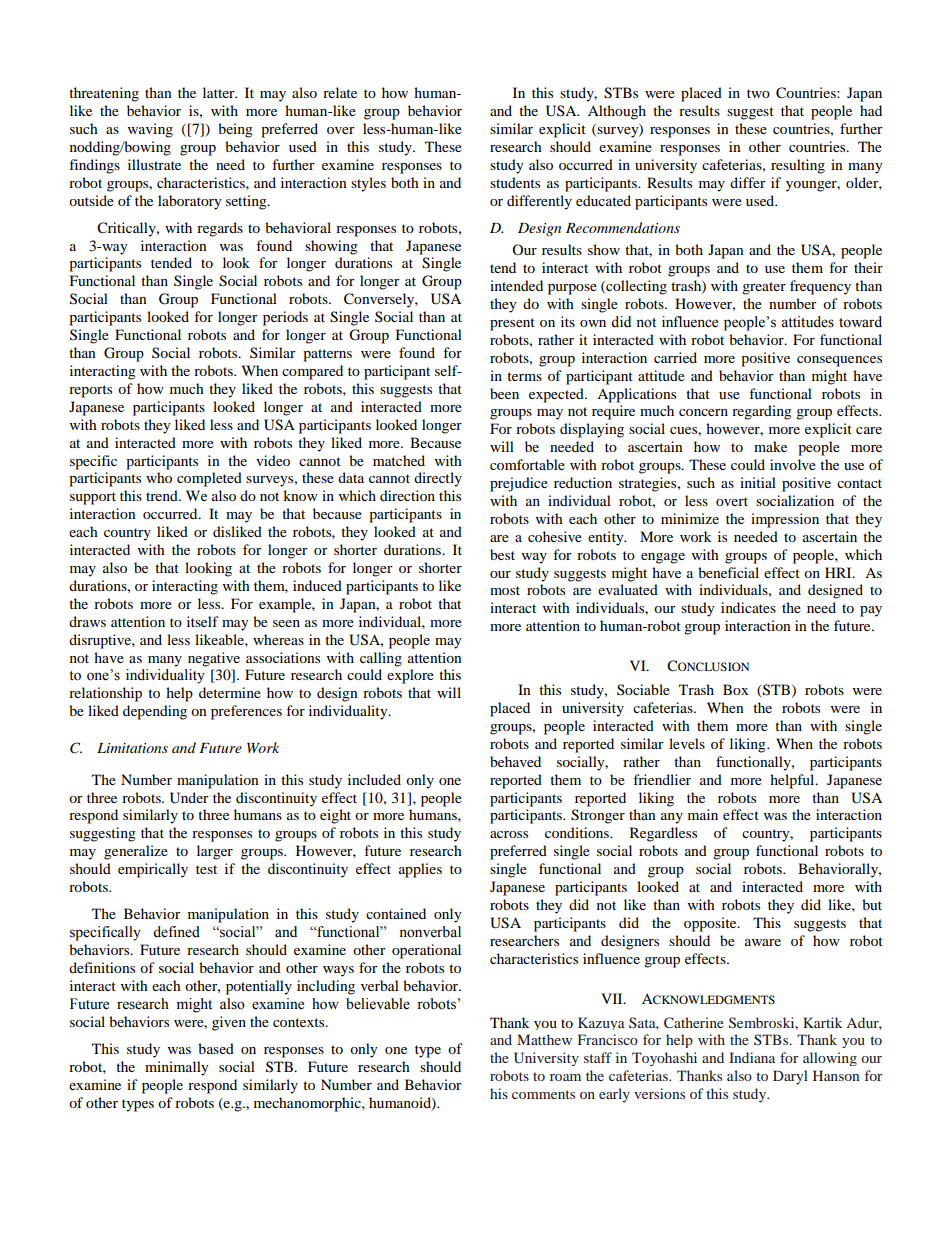 The height and width of the document is (1233, 952). What do you see at coordinates (177, 1068) in the document?
I see `minimally` at bounding box center [177, 1068].
